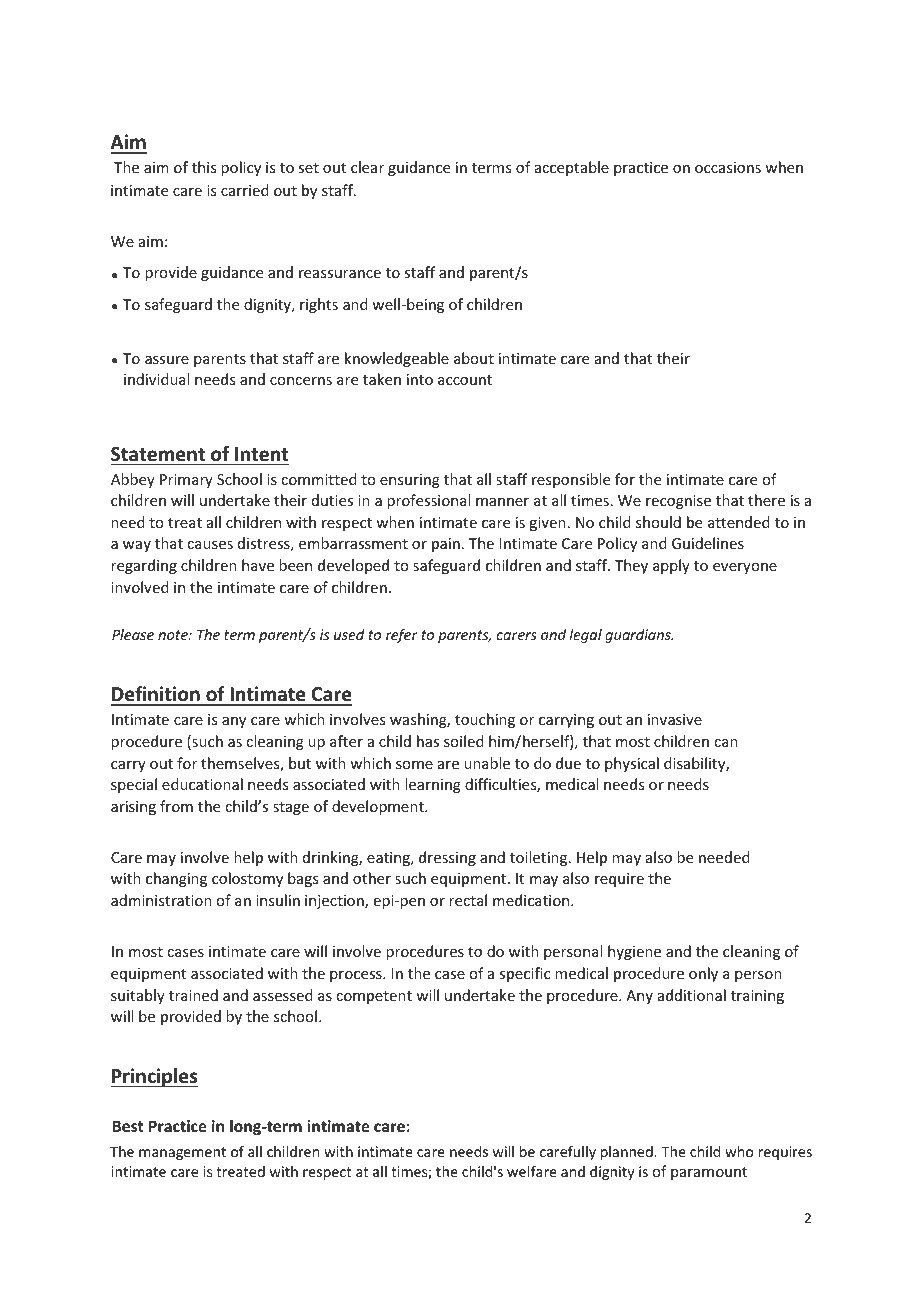  Describe the element at coordinates (447, 858) in the image. I see `dressing` at that location.
